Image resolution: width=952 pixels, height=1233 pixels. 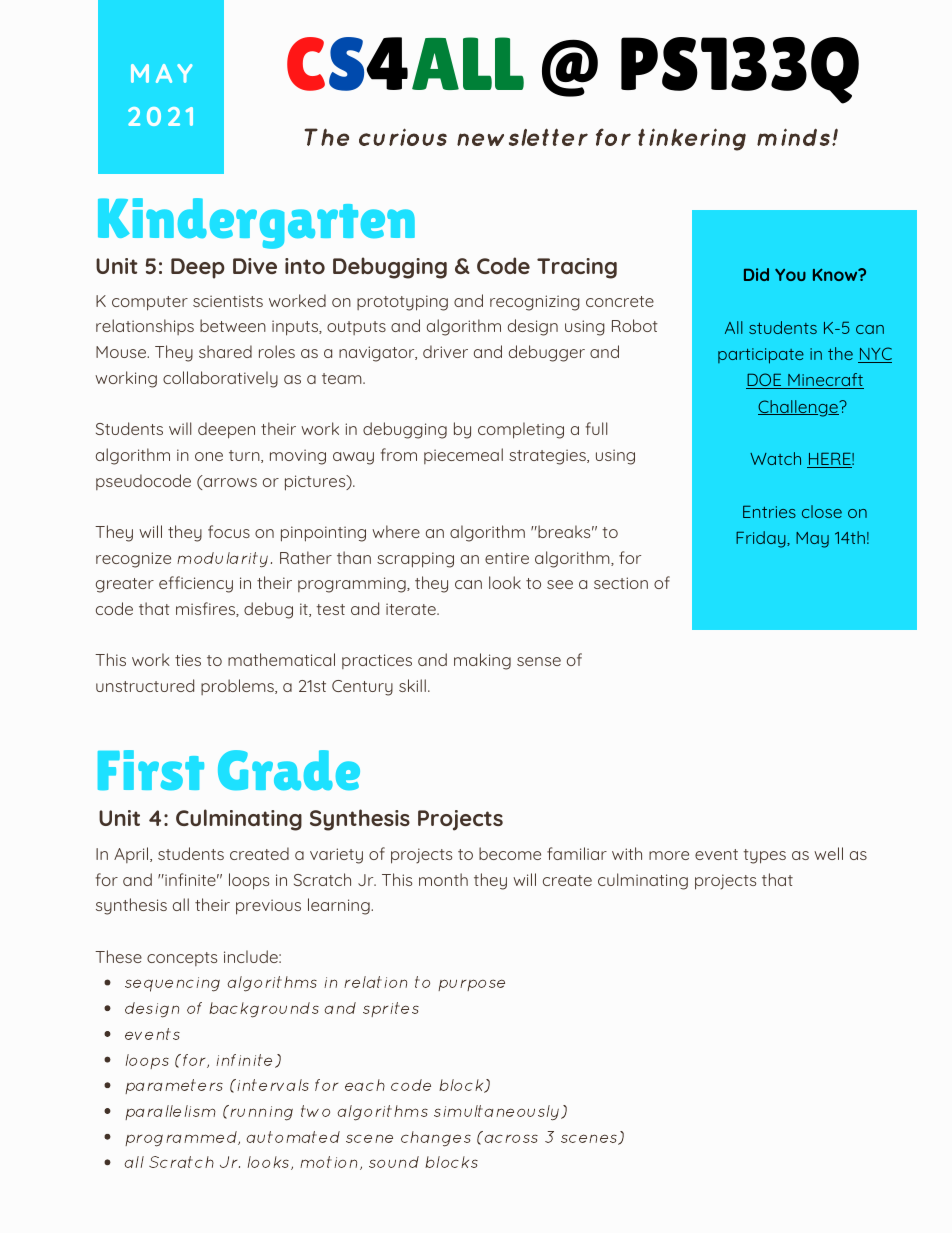 What do you see at coordinates (151, 770) in the screenshot?
I see `First` at bounding box center [151, 770].
